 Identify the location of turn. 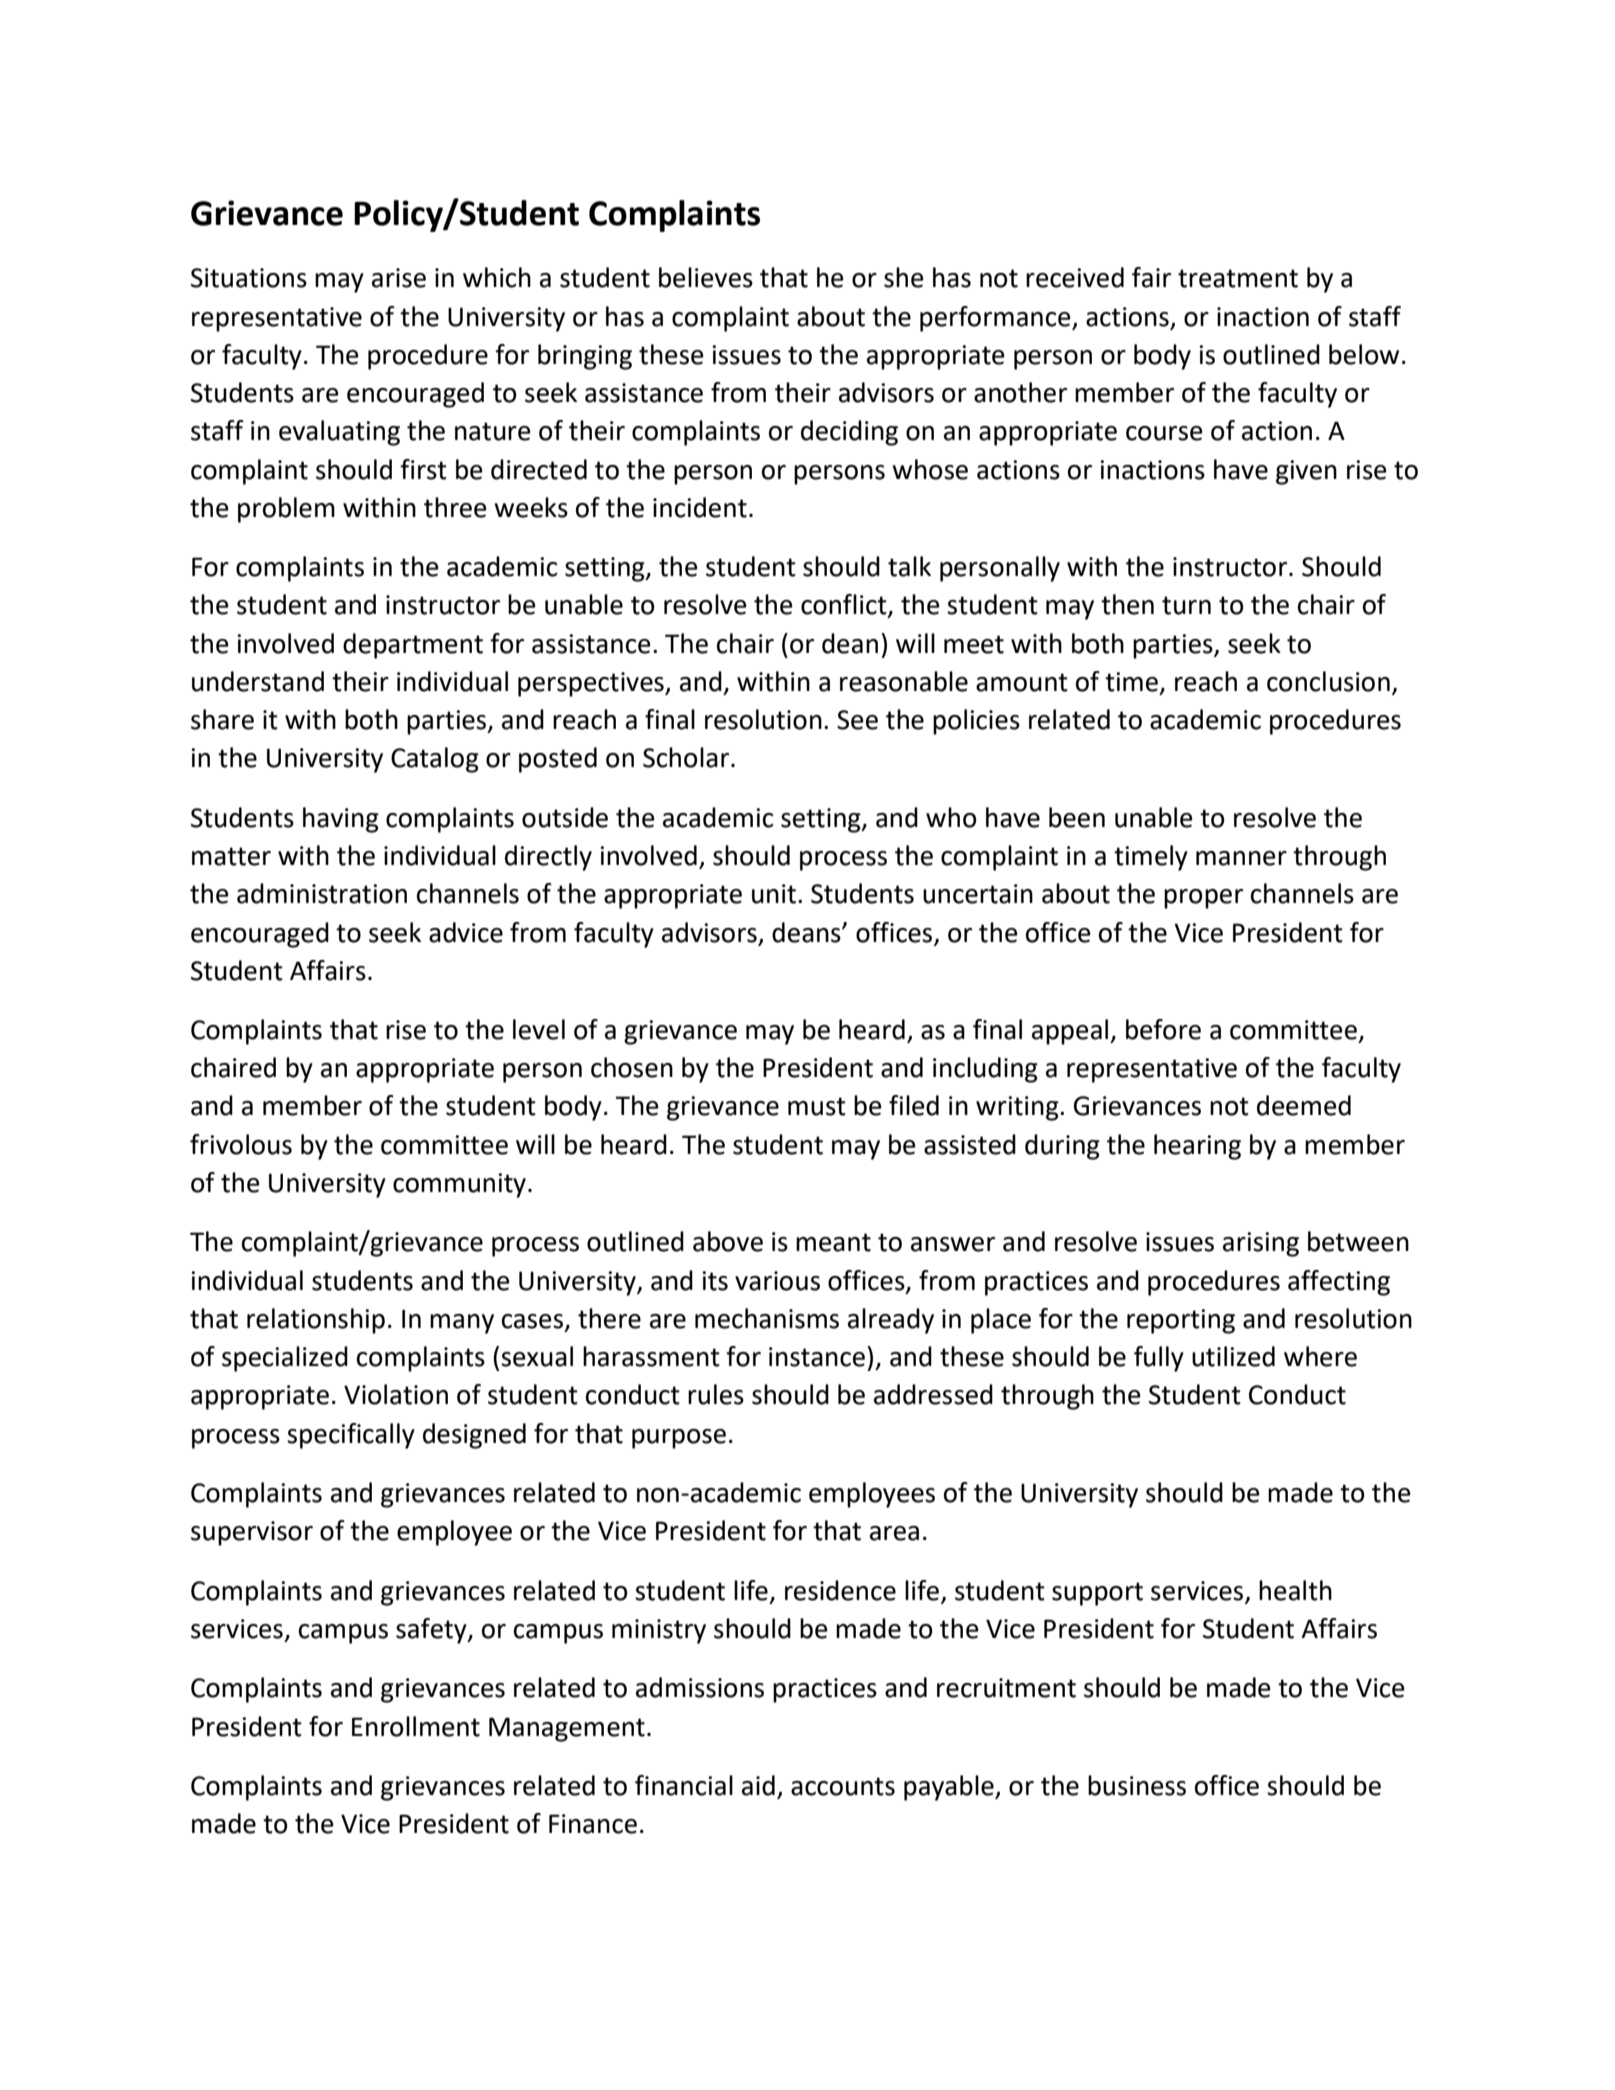
(1186, 605).
